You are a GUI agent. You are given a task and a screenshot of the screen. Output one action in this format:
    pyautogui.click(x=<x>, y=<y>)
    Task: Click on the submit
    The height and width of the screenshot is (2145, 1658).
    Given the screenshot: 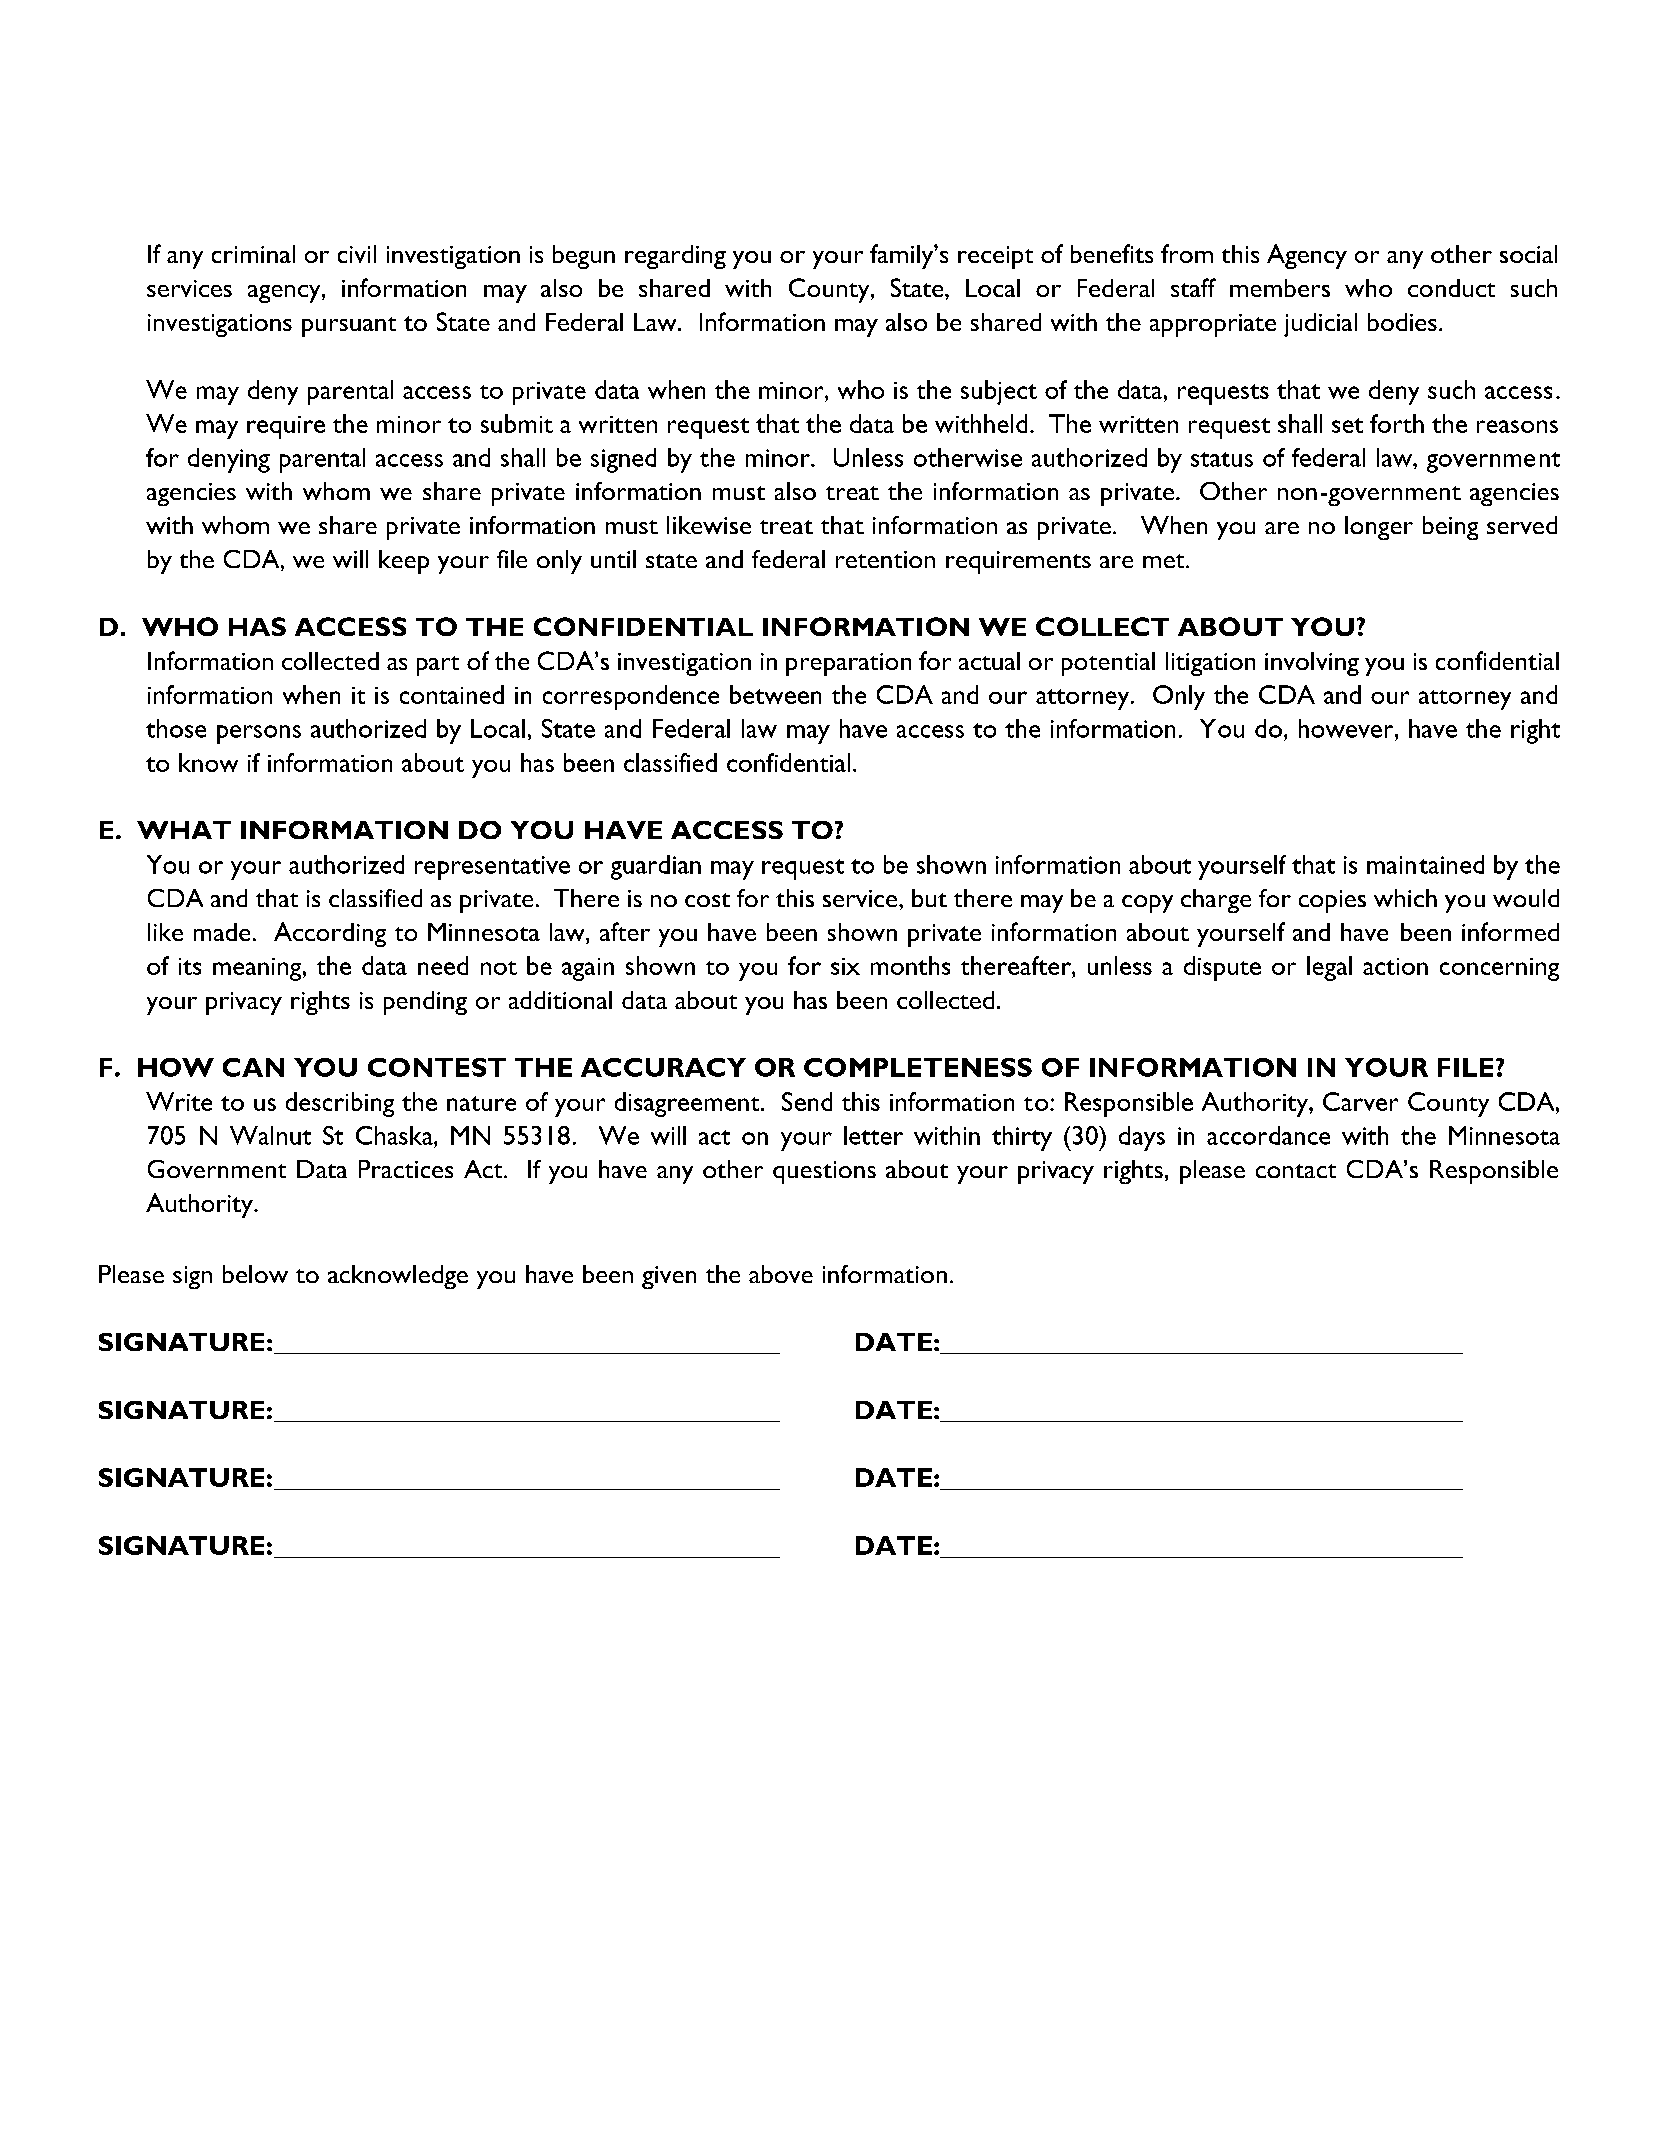 What is the action you would take?
    pyautogui.click(x=517, y=423)
